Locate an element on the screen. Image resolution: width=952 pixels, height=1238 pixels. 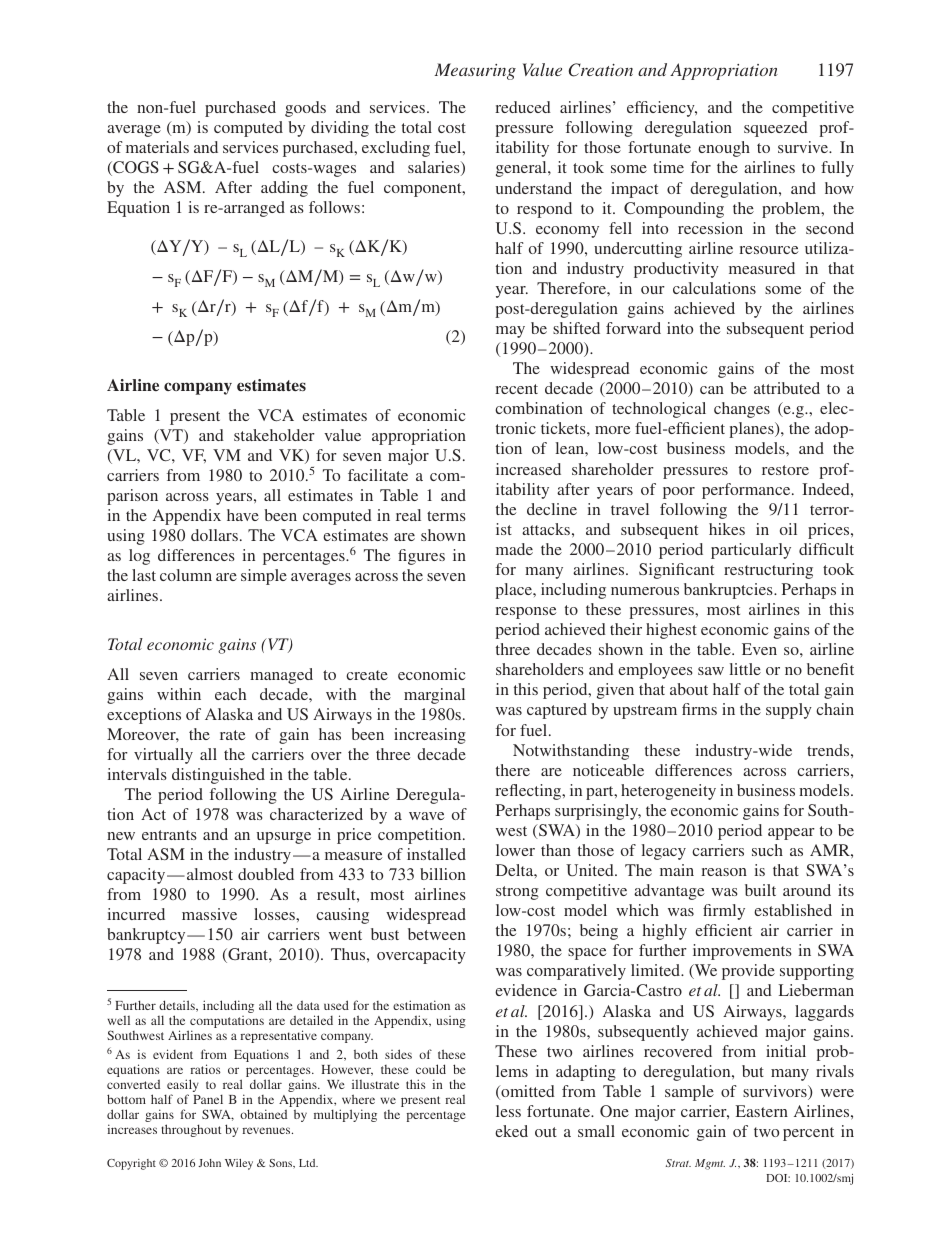
may is located at coordinates (510, 332).
